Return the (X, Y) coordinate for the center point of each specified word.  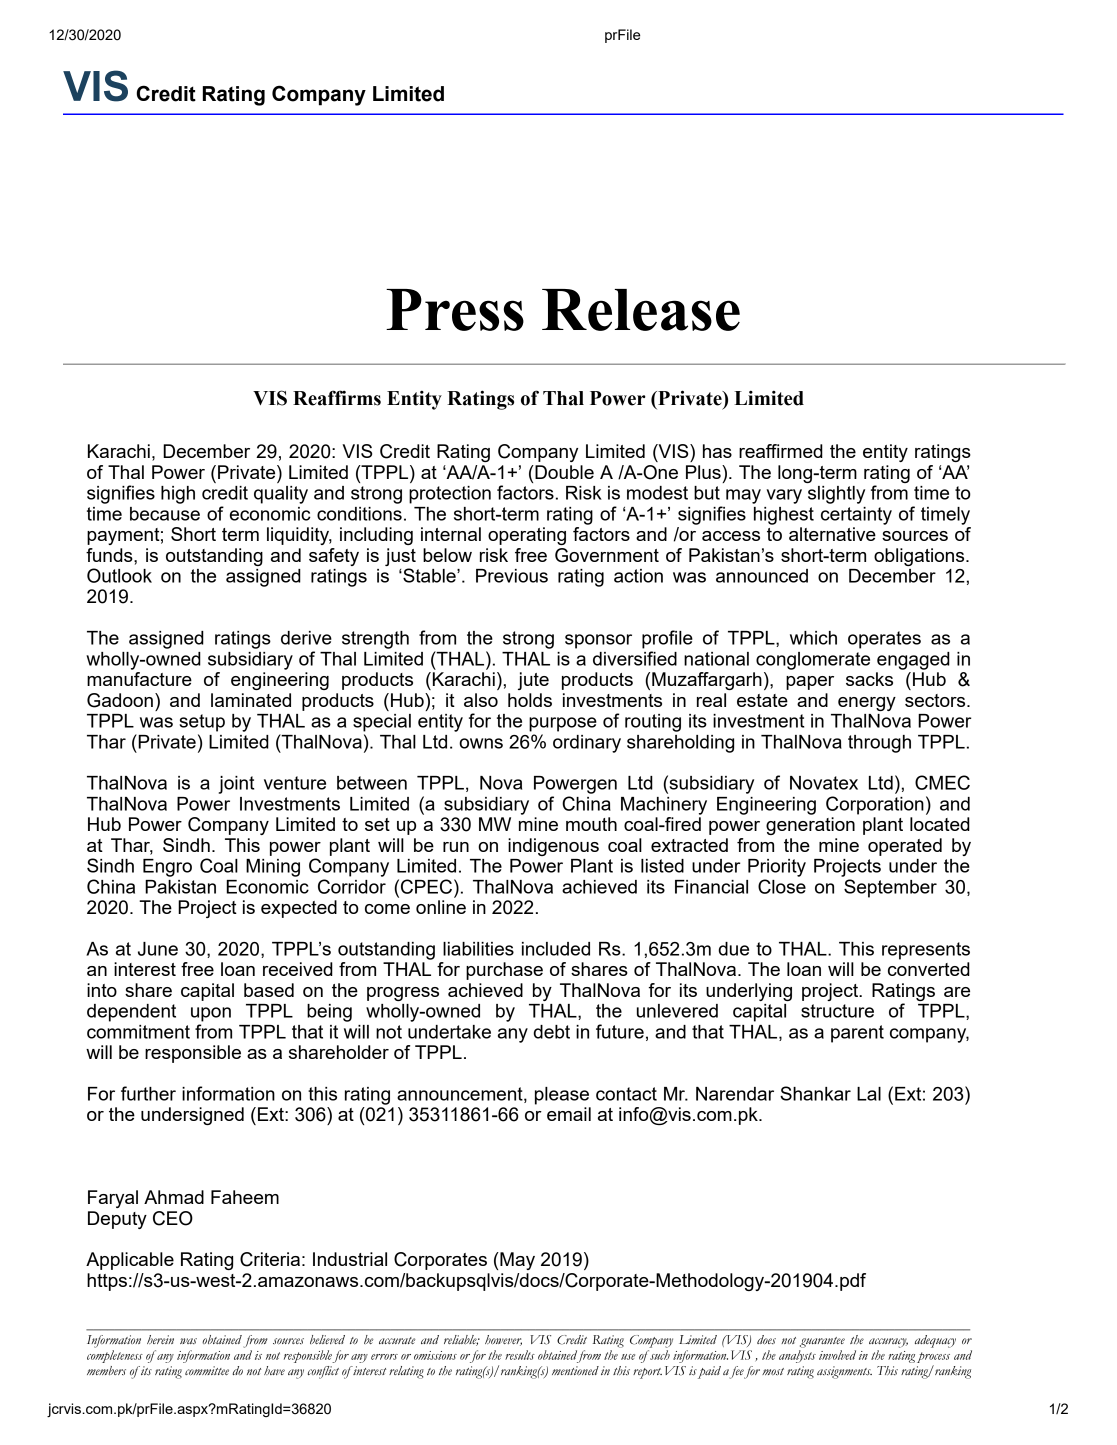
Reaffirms (337, 398)
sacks (869, 679)
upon (211, 1014)
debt (551, 1032)
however (503, 1340)
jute (533, 681)
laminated (251, 700)
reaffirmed (781, 451)
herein (160, 1339)
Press (455, 310)
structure (837, 1011)
